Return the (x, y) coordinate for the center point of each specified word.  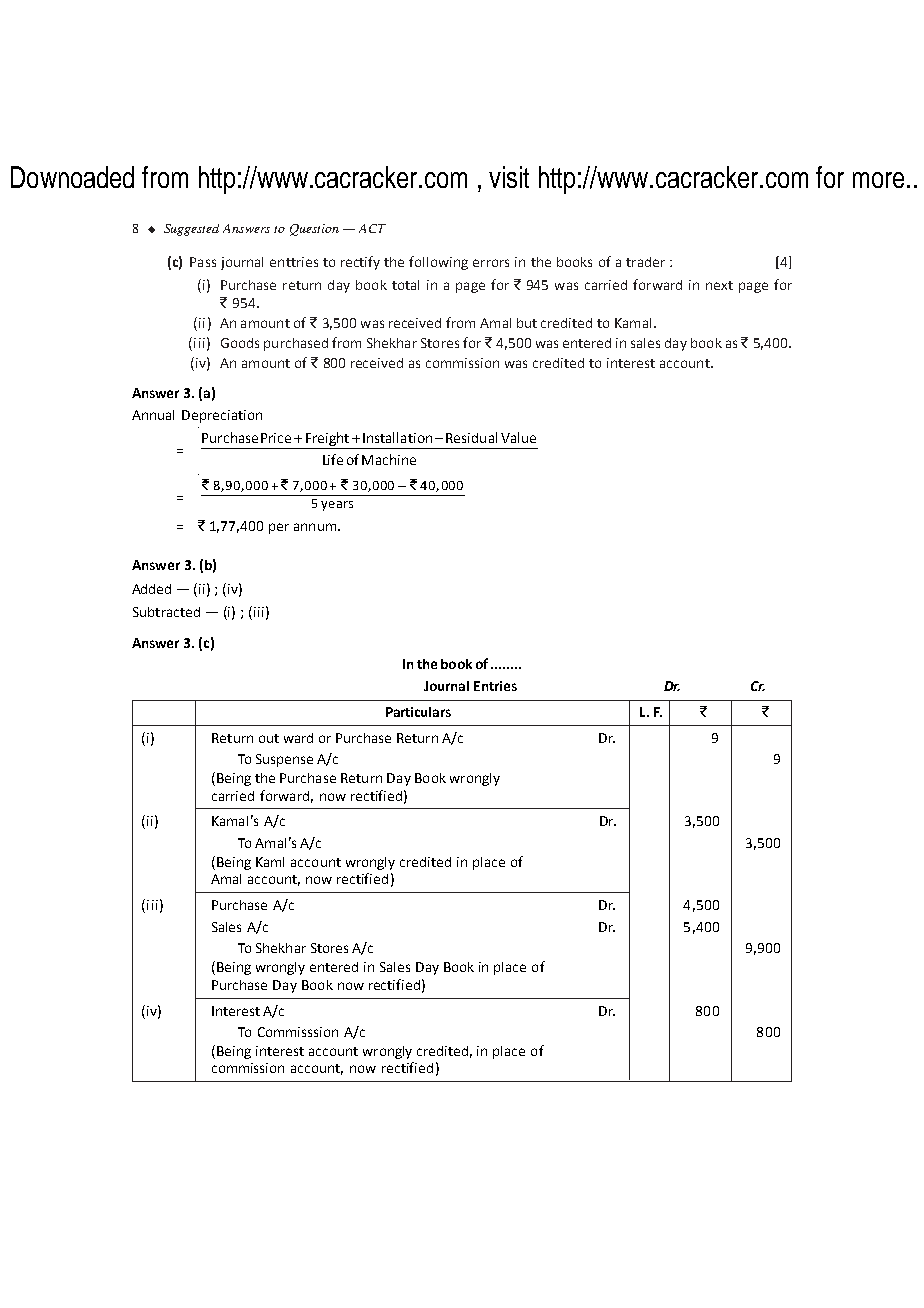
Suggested (191, 230)
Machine (389, 459)
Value (518, 437)
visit (509, 177)
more (878, 180)
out (269, 738)
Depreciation (222, 416)
